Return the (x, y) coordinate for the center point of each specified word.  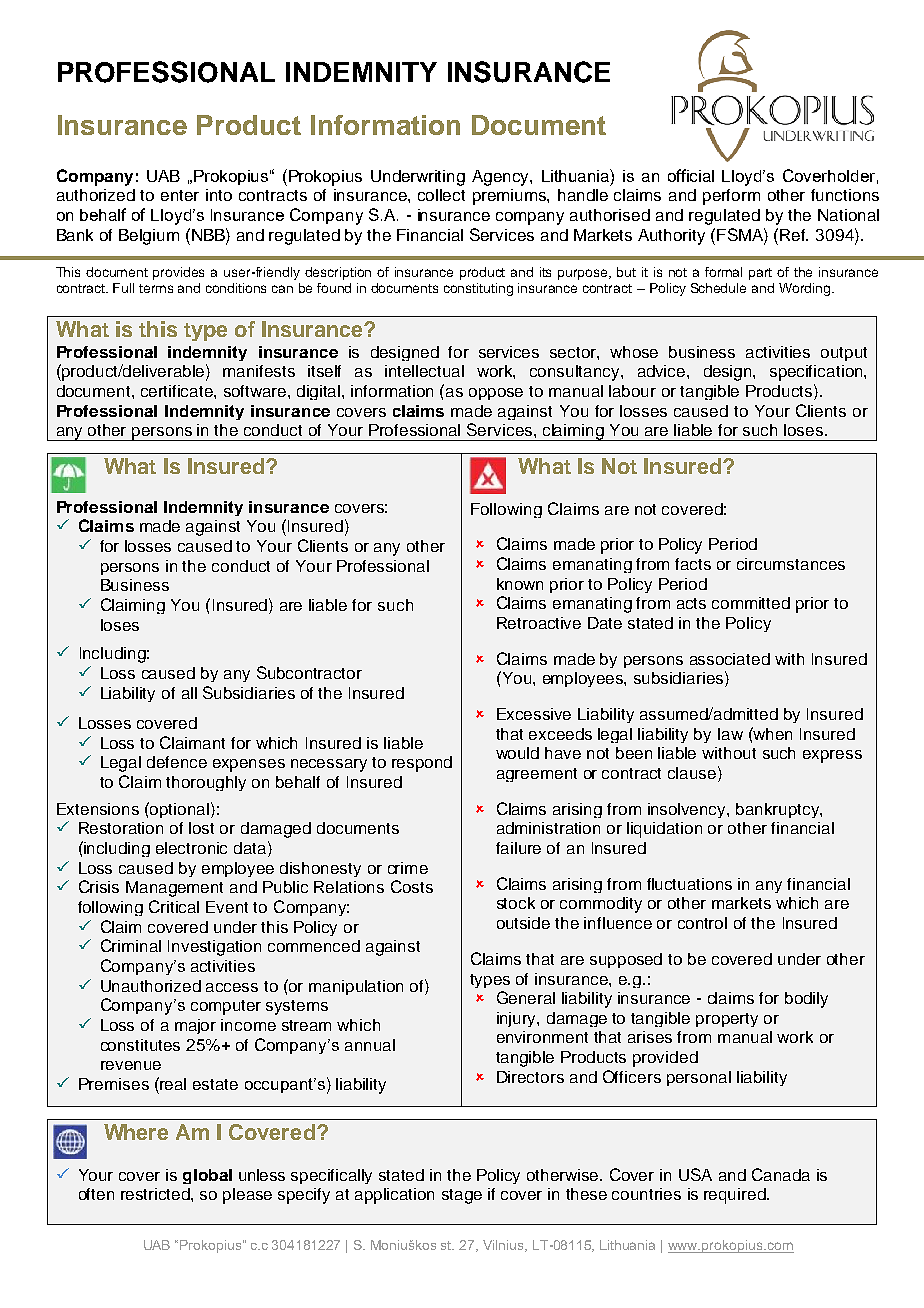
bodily (806, 1000)
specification (817, 373)
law (730, 734)
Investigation (214, 948)
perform (731, 197)
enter (180, 195)
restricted (156, 1194)
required (736, 1196)
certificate (178, 391)
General (526, 997)
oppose (496, 394)
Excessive (534, 714)
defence (177, 762)
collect (441, 195)
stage (462, 1196)
